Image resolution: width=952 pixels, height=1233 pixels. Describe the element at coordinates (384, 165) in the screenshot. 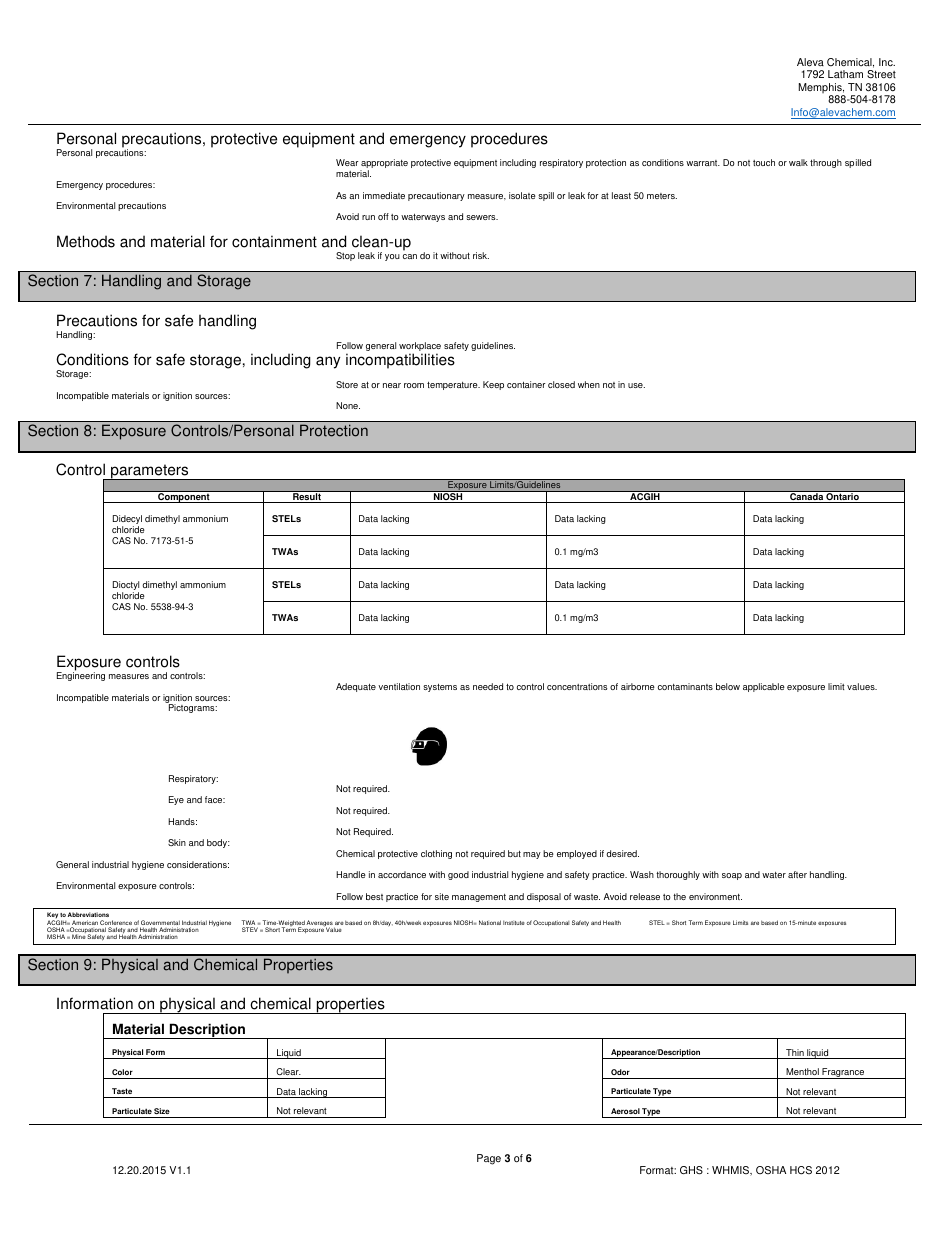

I see `appropriate` at that location.
